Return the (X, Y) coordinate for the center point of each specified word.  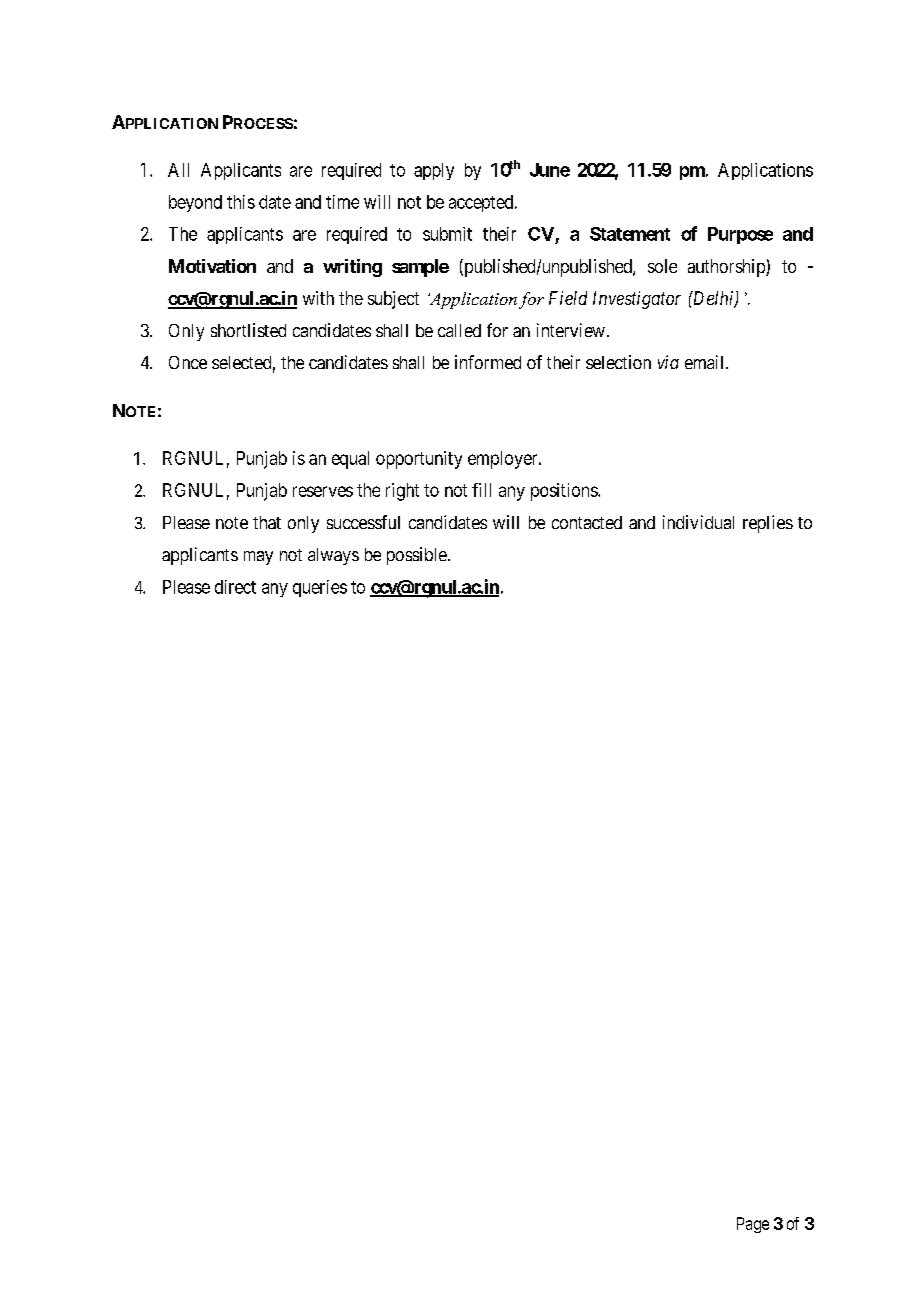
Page (753, 1225)
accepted (482, 203)
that (267, 522)
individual (698, 522)
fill (481, 490)
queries (320, 588)
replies (768, 524)
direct (235, 587)
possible (417, 556)
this (241, 202)
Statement (630, 234)
